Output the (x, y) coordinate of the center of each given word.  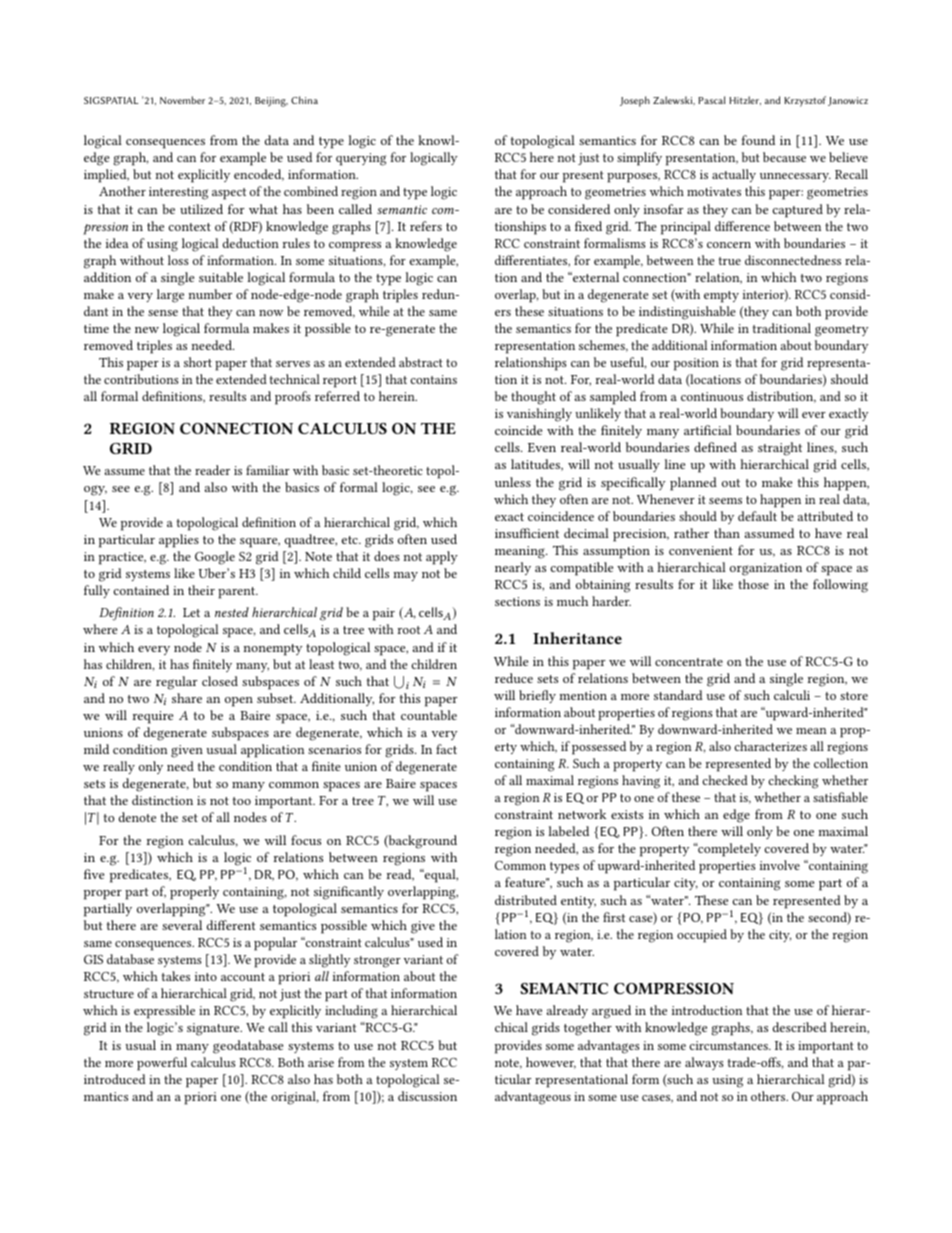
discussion (427, 1096)
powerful (162, 1064)
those (753, 584)
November (182, 100)
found (758, 140)
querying (361, 159)
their (201, 590)
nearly (513, 568)
